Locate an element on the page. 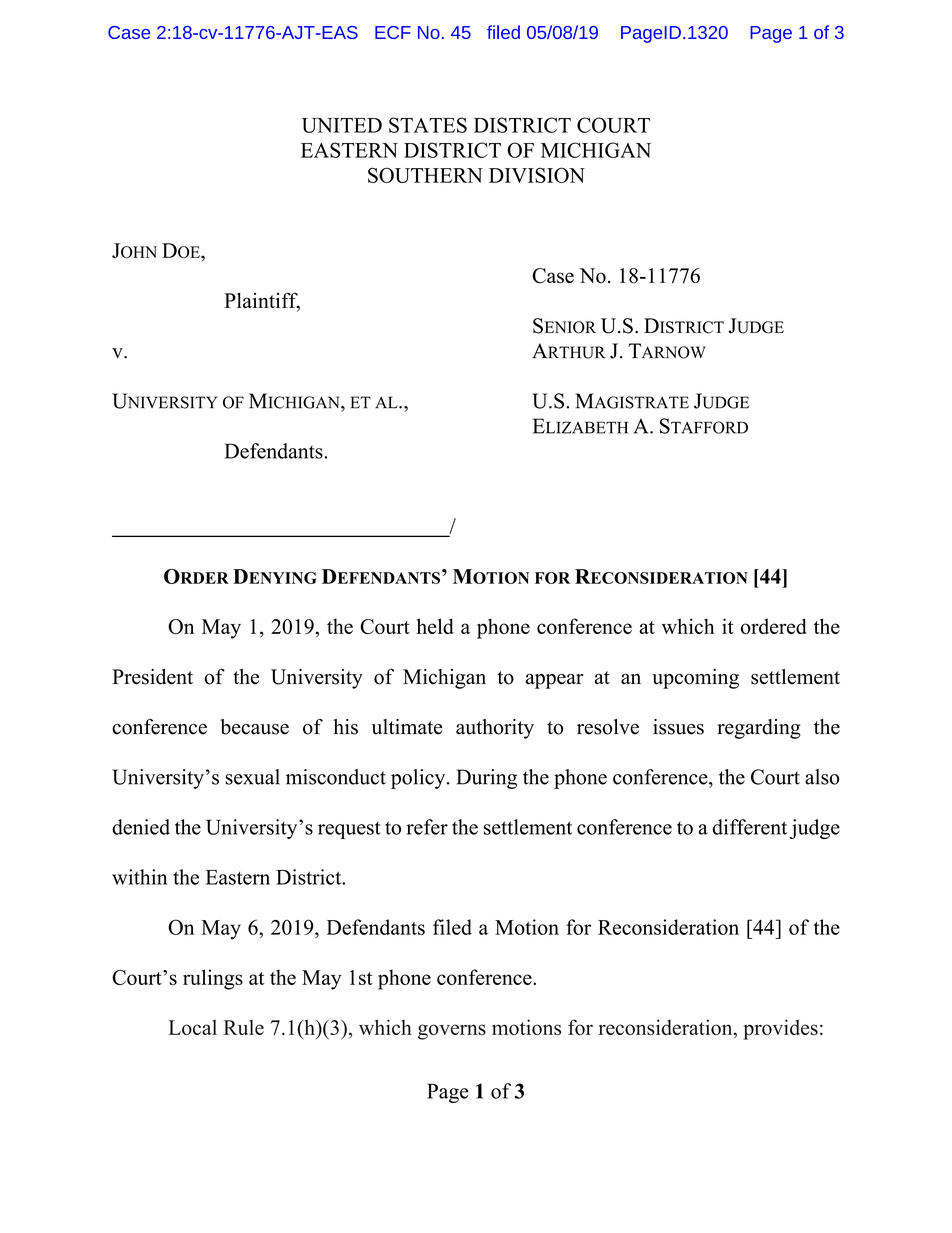 Image resolution: width=952 pixels, height=1233 pixels. governs is located at coordinates (452, 1032).
